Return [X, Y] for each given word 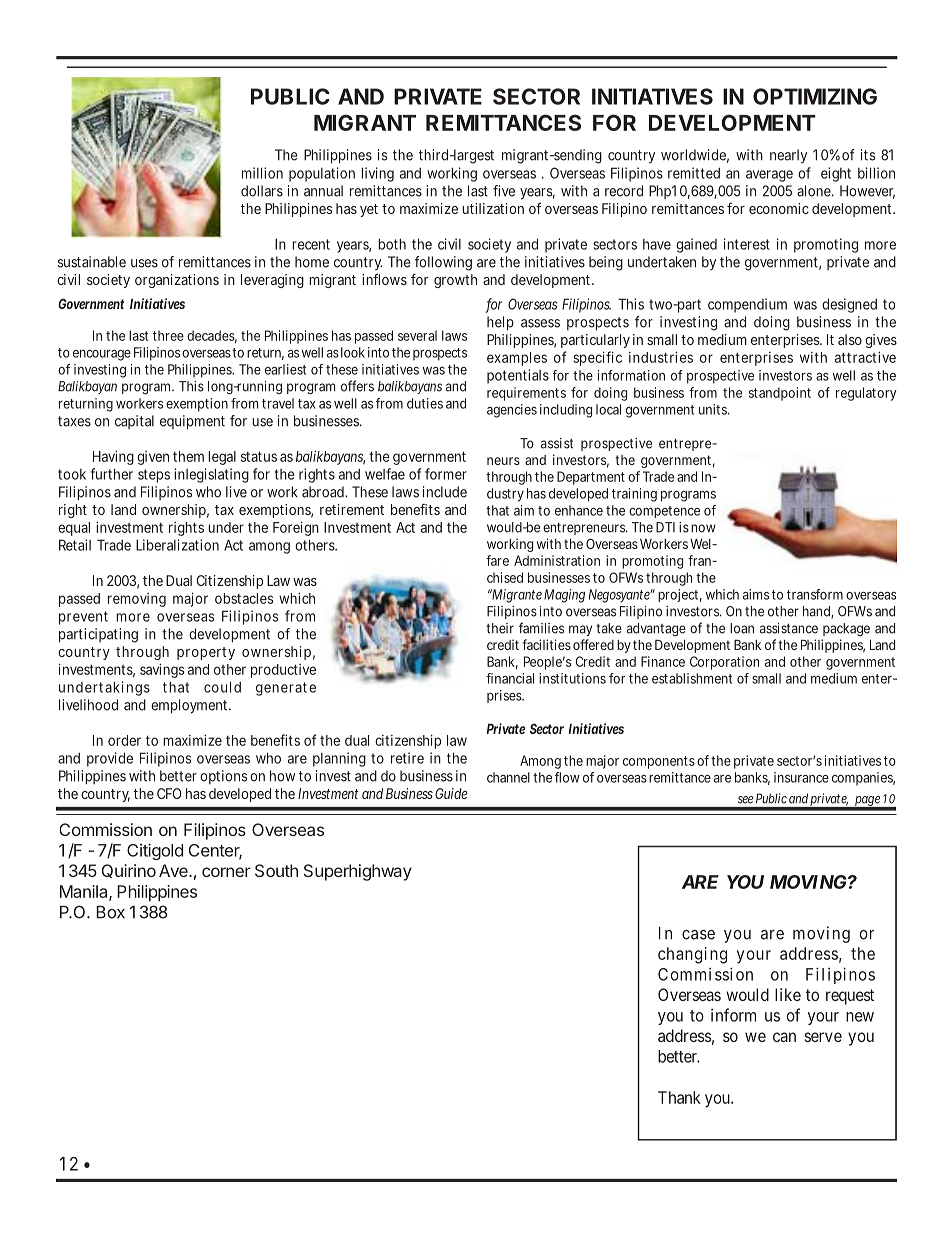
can [784, 1037]
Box [110, 912]
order [124, 740]
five [504, 191]
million [262, 173]
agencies [512, 411]
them [188, 456]
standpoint [780, 394]
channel [508, 777]
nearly [788, 156]
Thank [679, 1097]
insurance [801, 777]
